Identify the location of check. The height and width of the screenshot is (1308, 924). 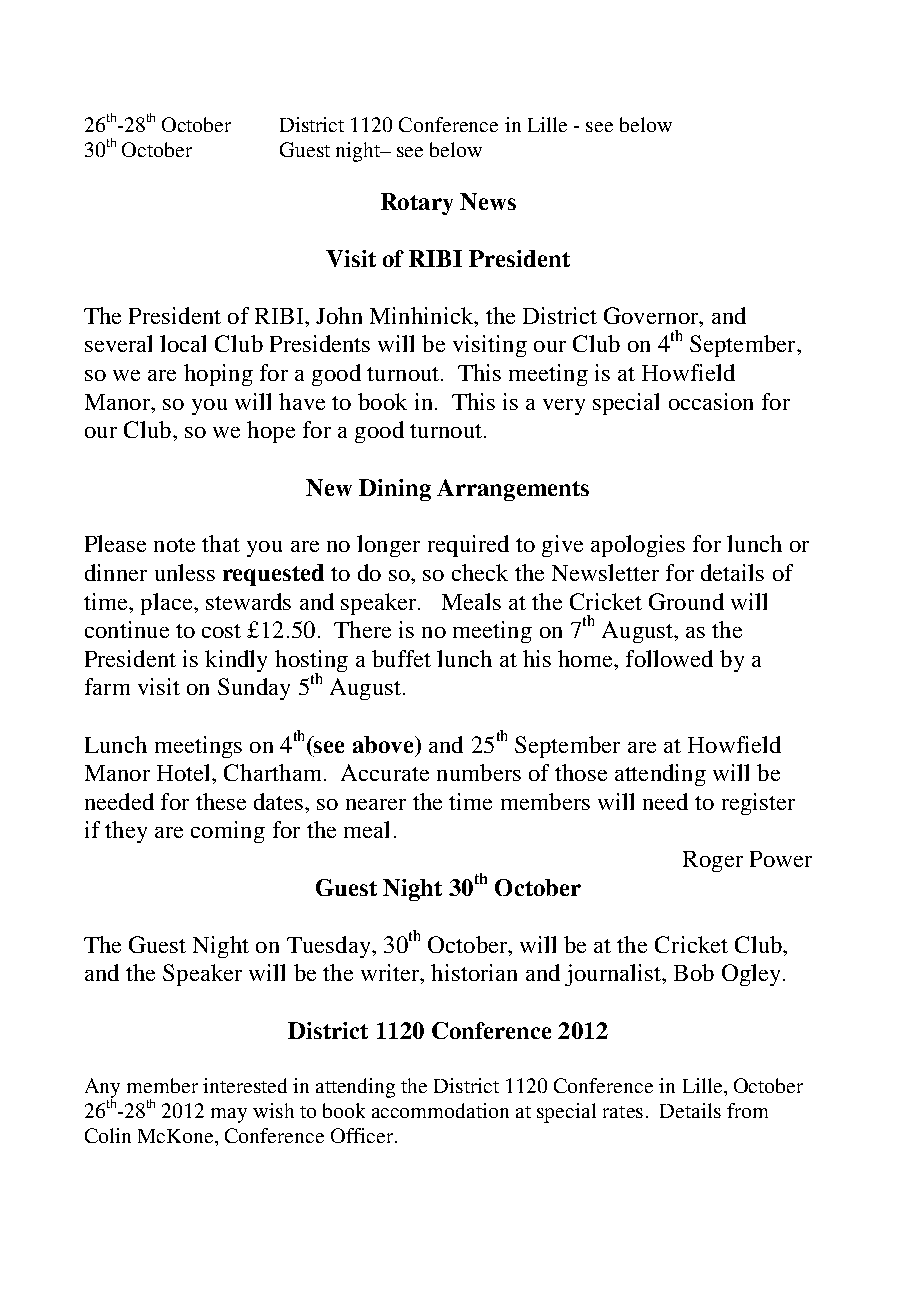
(480, 572).
